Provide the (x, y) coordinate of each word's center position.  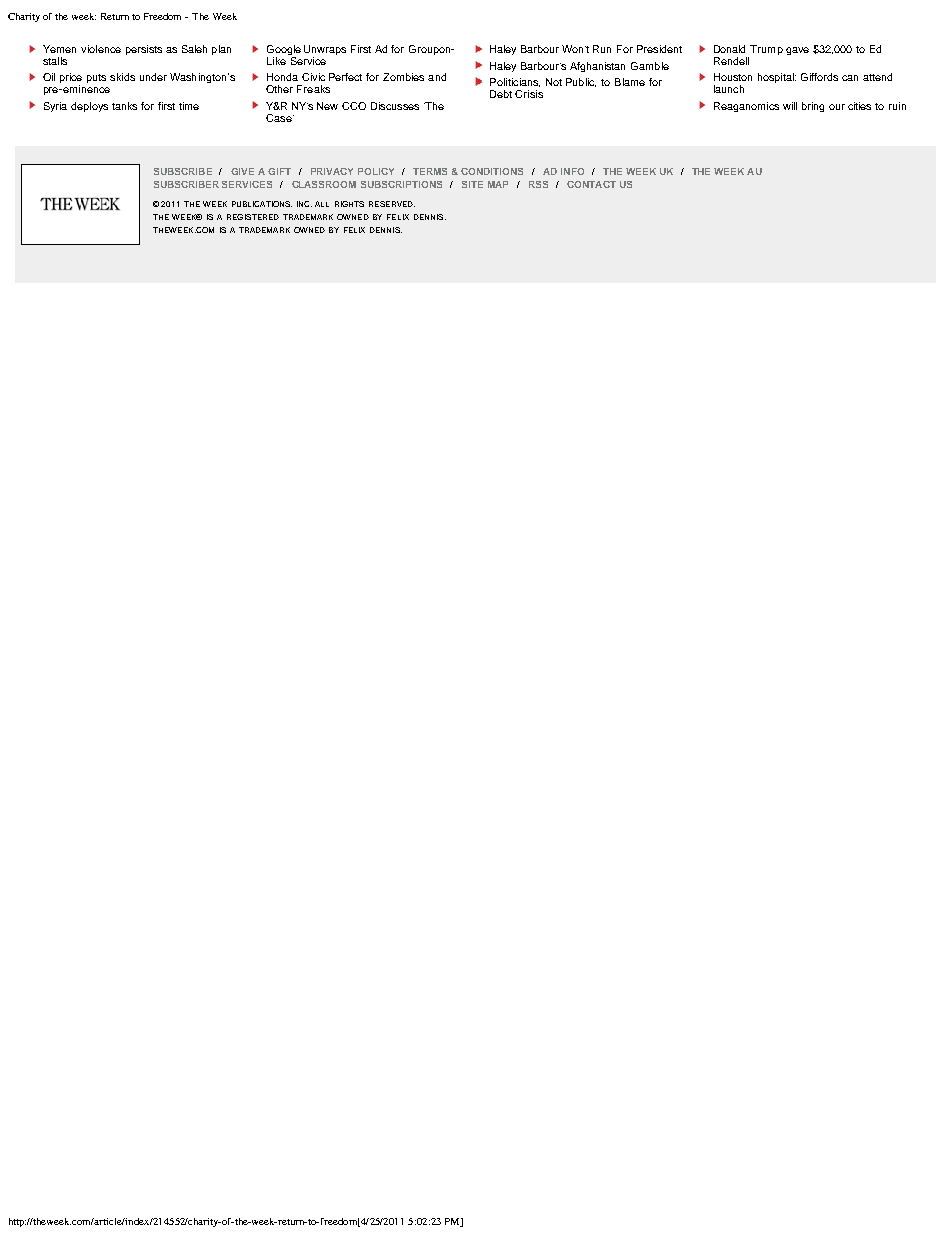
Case (280, 118)
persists (144, 50)
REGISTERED (253, 217)
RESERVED (392, 204)
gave (797, 51)
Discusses (395, 106)
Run (602, 49)
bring (813, 107)
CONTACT (591, 184)
